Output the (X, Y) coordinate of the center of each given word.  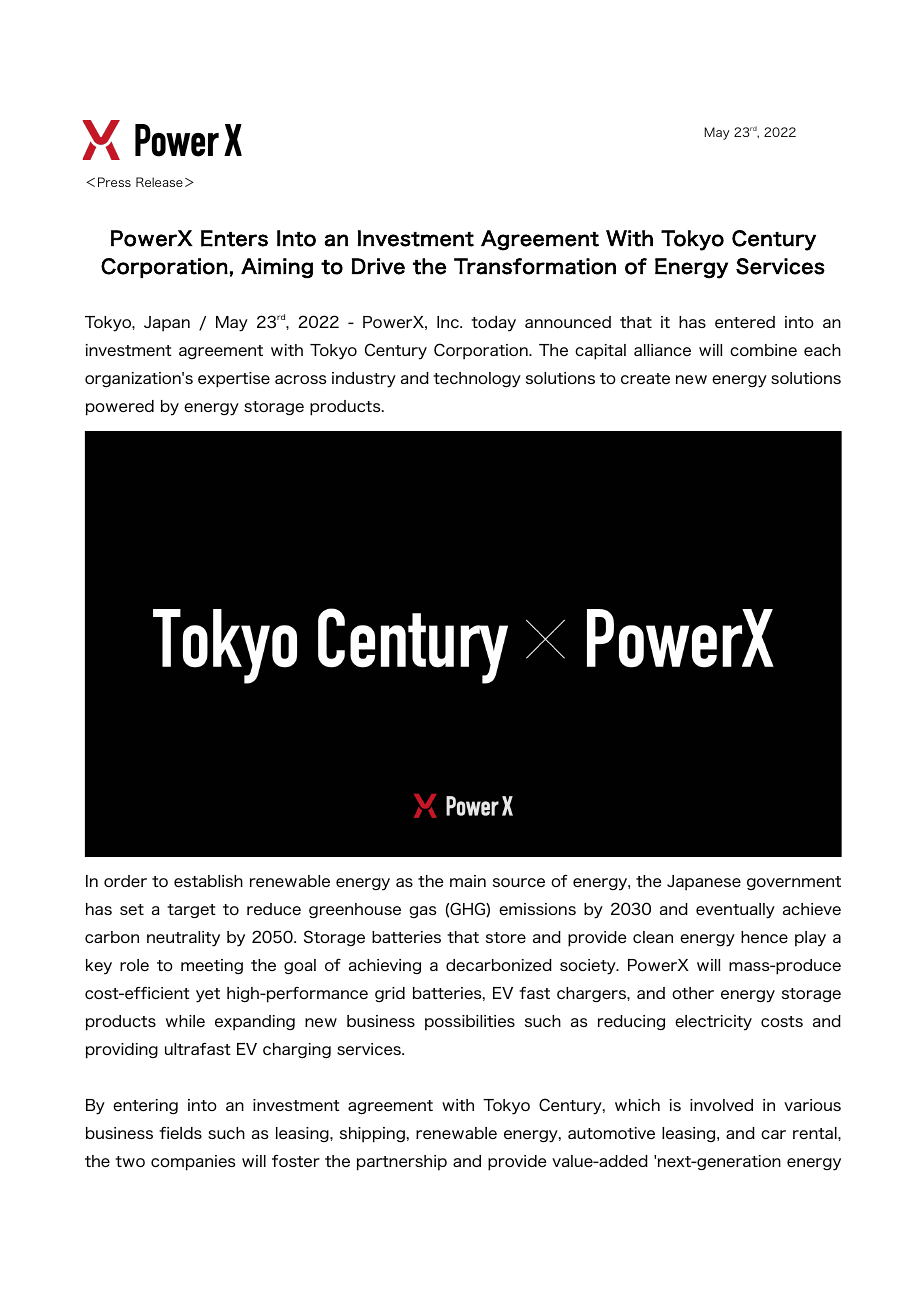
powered (120, 408)
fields (180, 1133)
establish (208, 881)
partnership (402, 1163)
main (468, 881)
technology (477, 380)
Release (159, 182)
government (794, 883)
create (645, 378)
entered (745, 322)
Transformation (535, 266)
